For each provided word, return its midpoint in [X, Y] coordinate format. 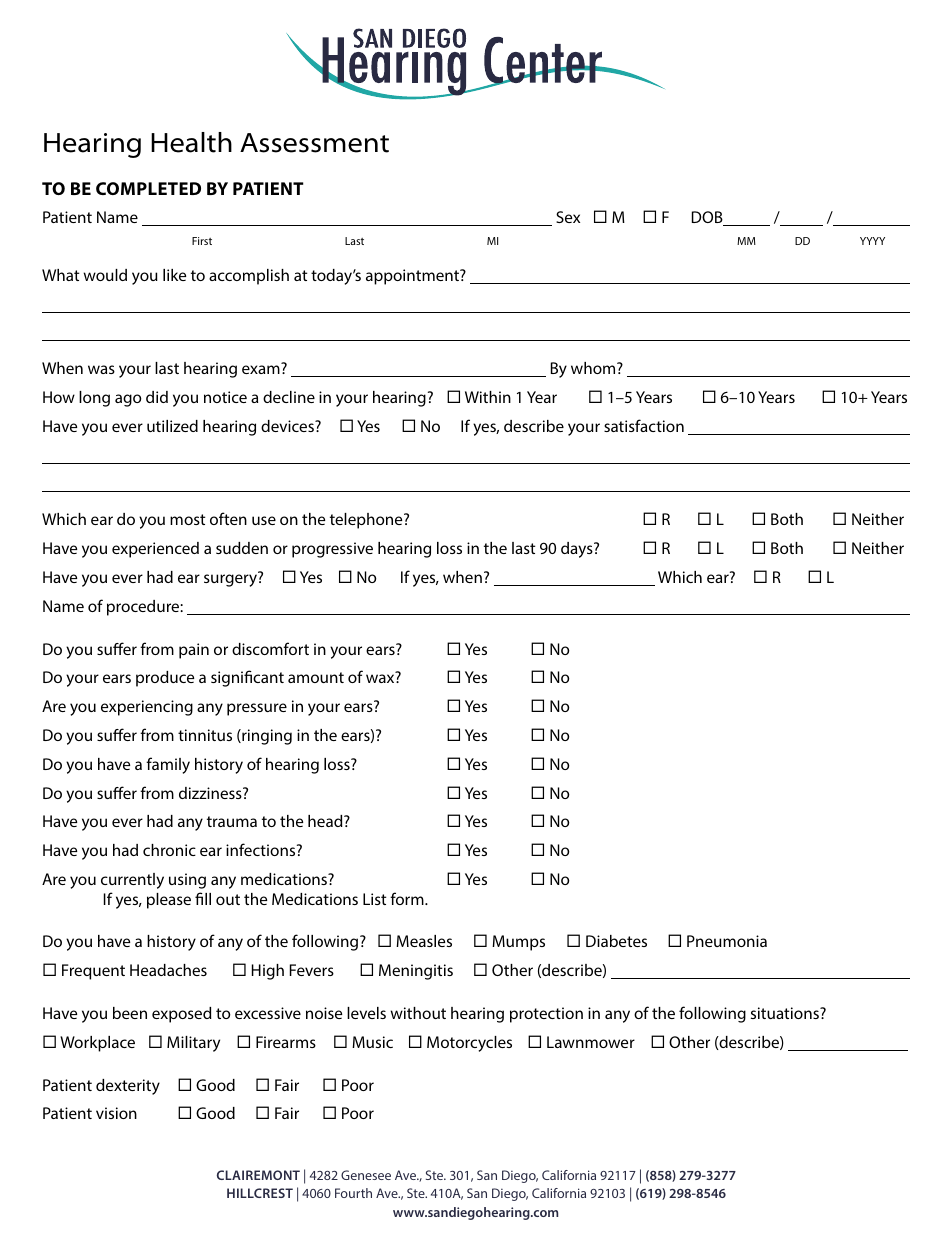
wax [381, 678]
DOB [708, 218]
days [578, 550]
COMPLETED [148, 188]
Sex [568, 217]
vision [116, 1113]
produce [165, 679]
